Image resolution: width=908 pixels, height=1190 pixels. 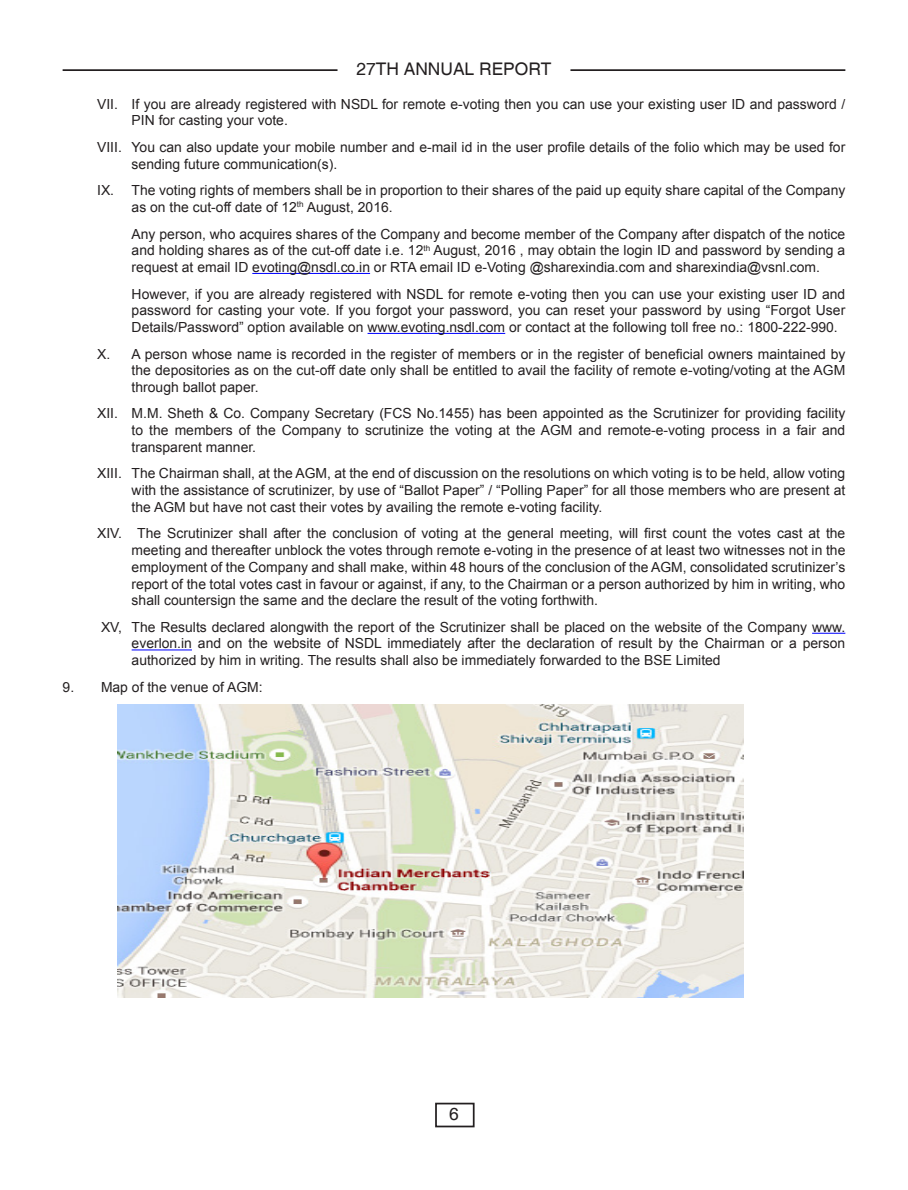 I want to click on PIN, so click(x=143, y=120).
